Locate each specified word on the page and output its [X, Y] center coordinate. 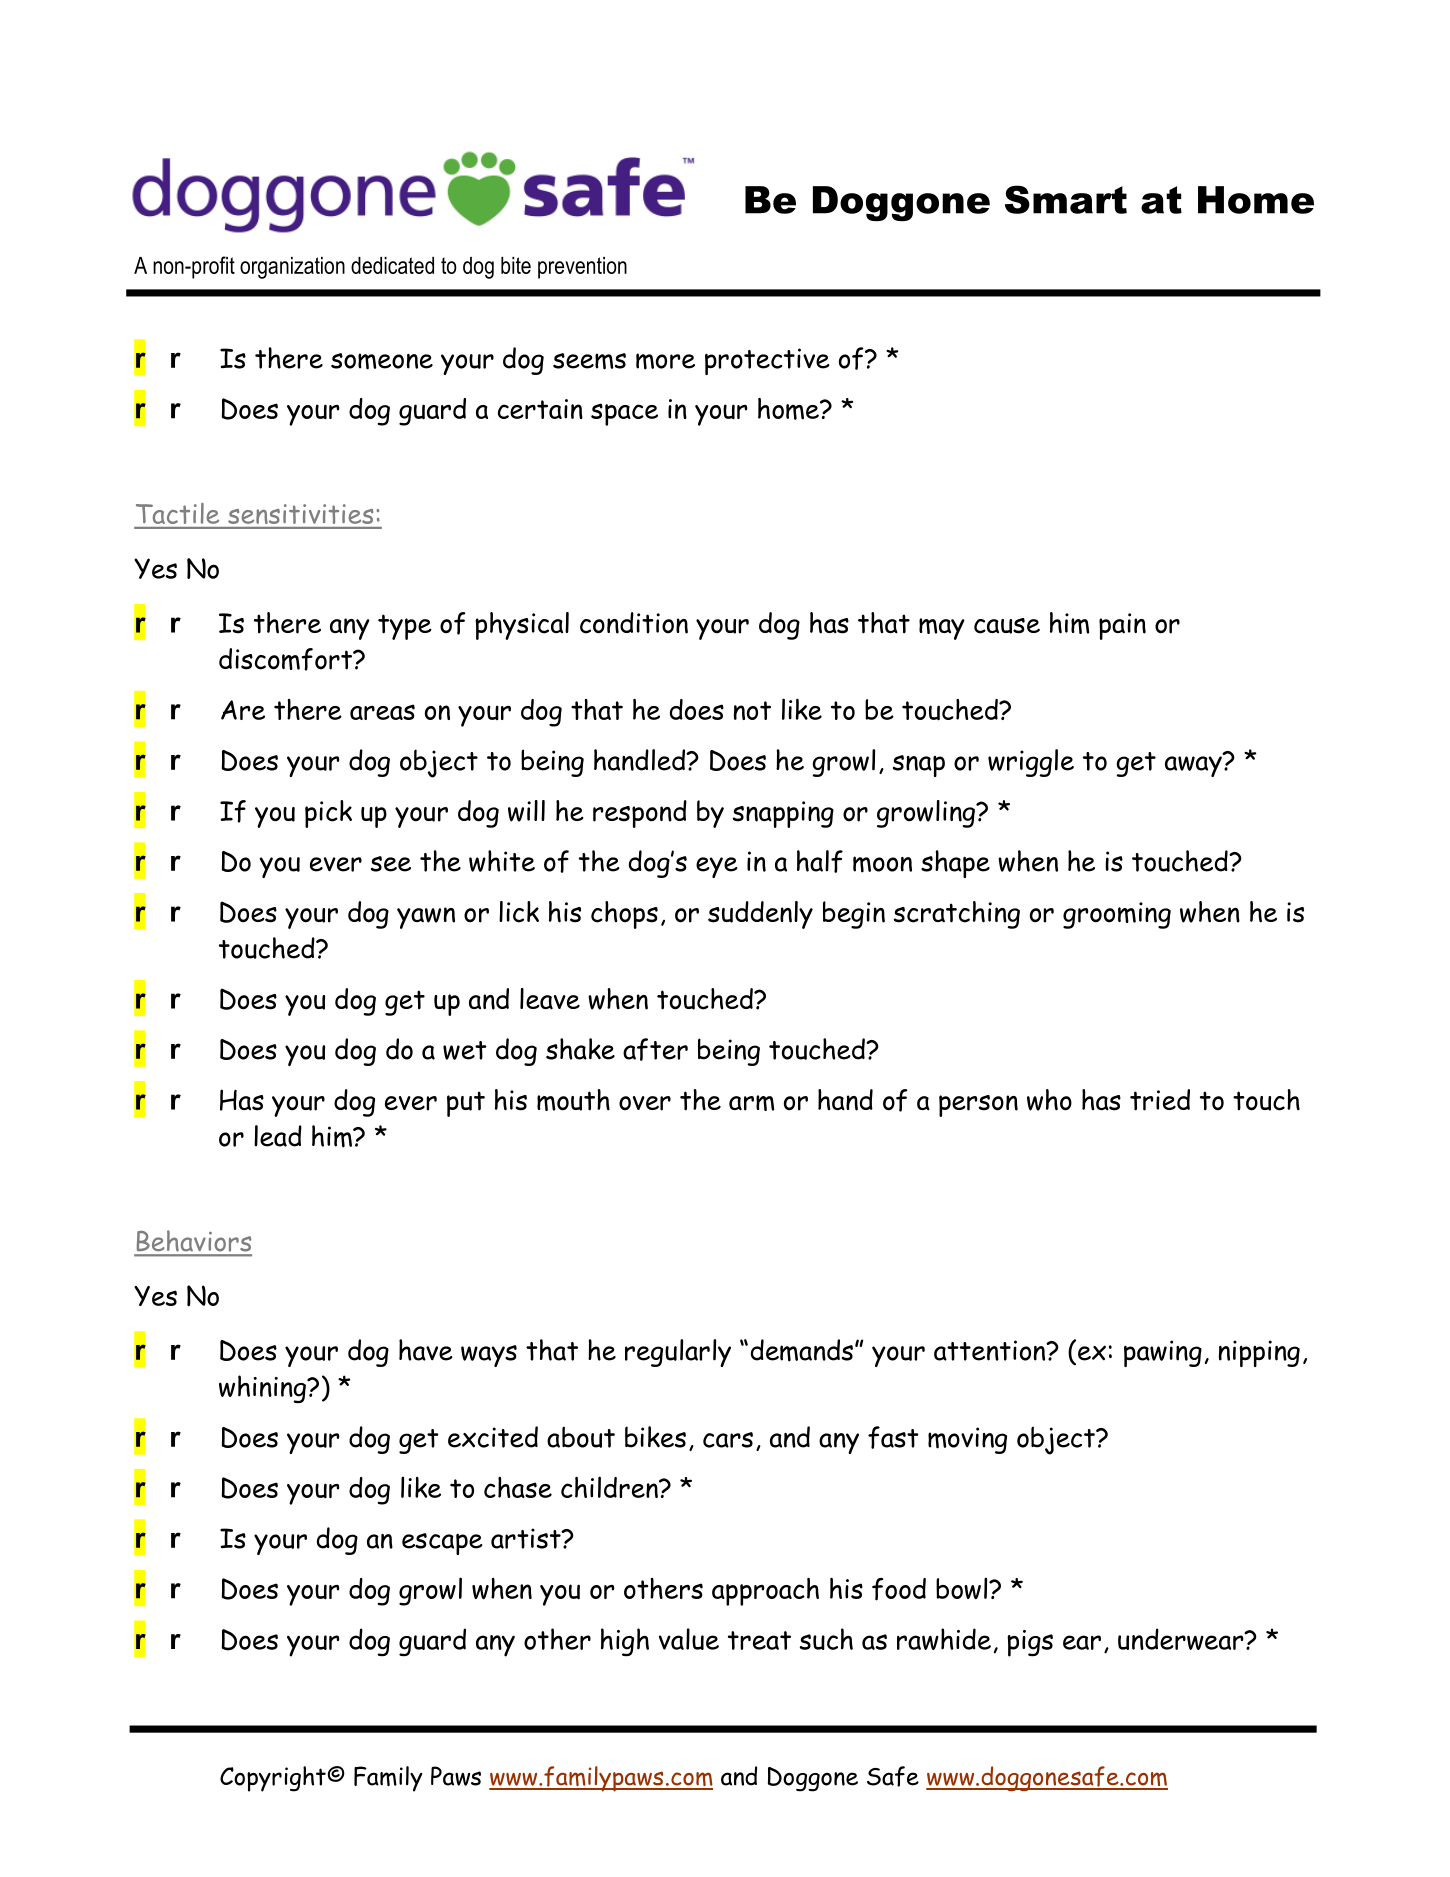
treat [759, 1640]
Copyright [274, 1779]
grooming [1117, 915]
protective [767, 361]
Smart [1066, 199]
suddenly [760, 915]
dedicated [392, 265]
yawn [426, 918]
